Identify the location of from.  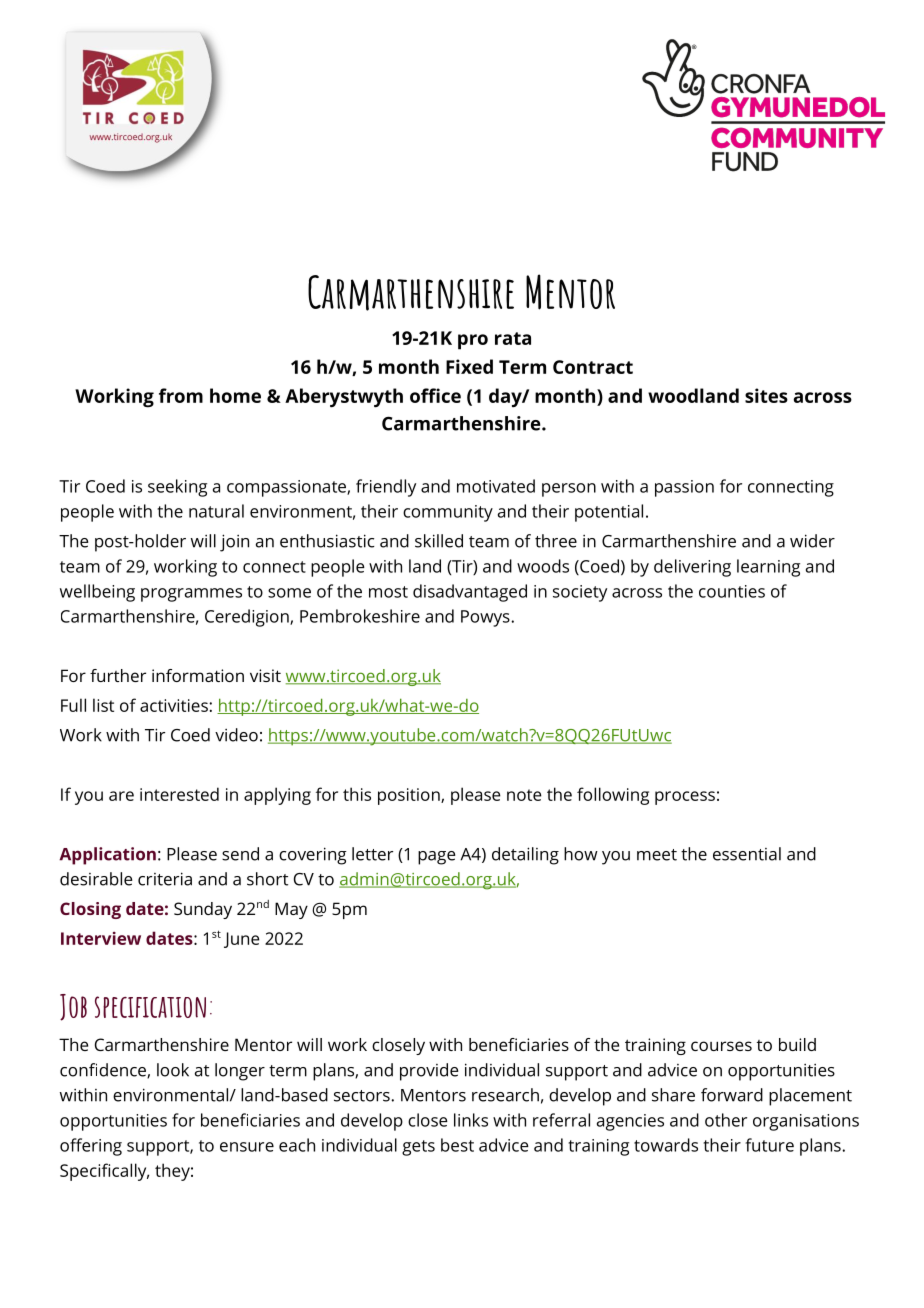
(181, 395).
